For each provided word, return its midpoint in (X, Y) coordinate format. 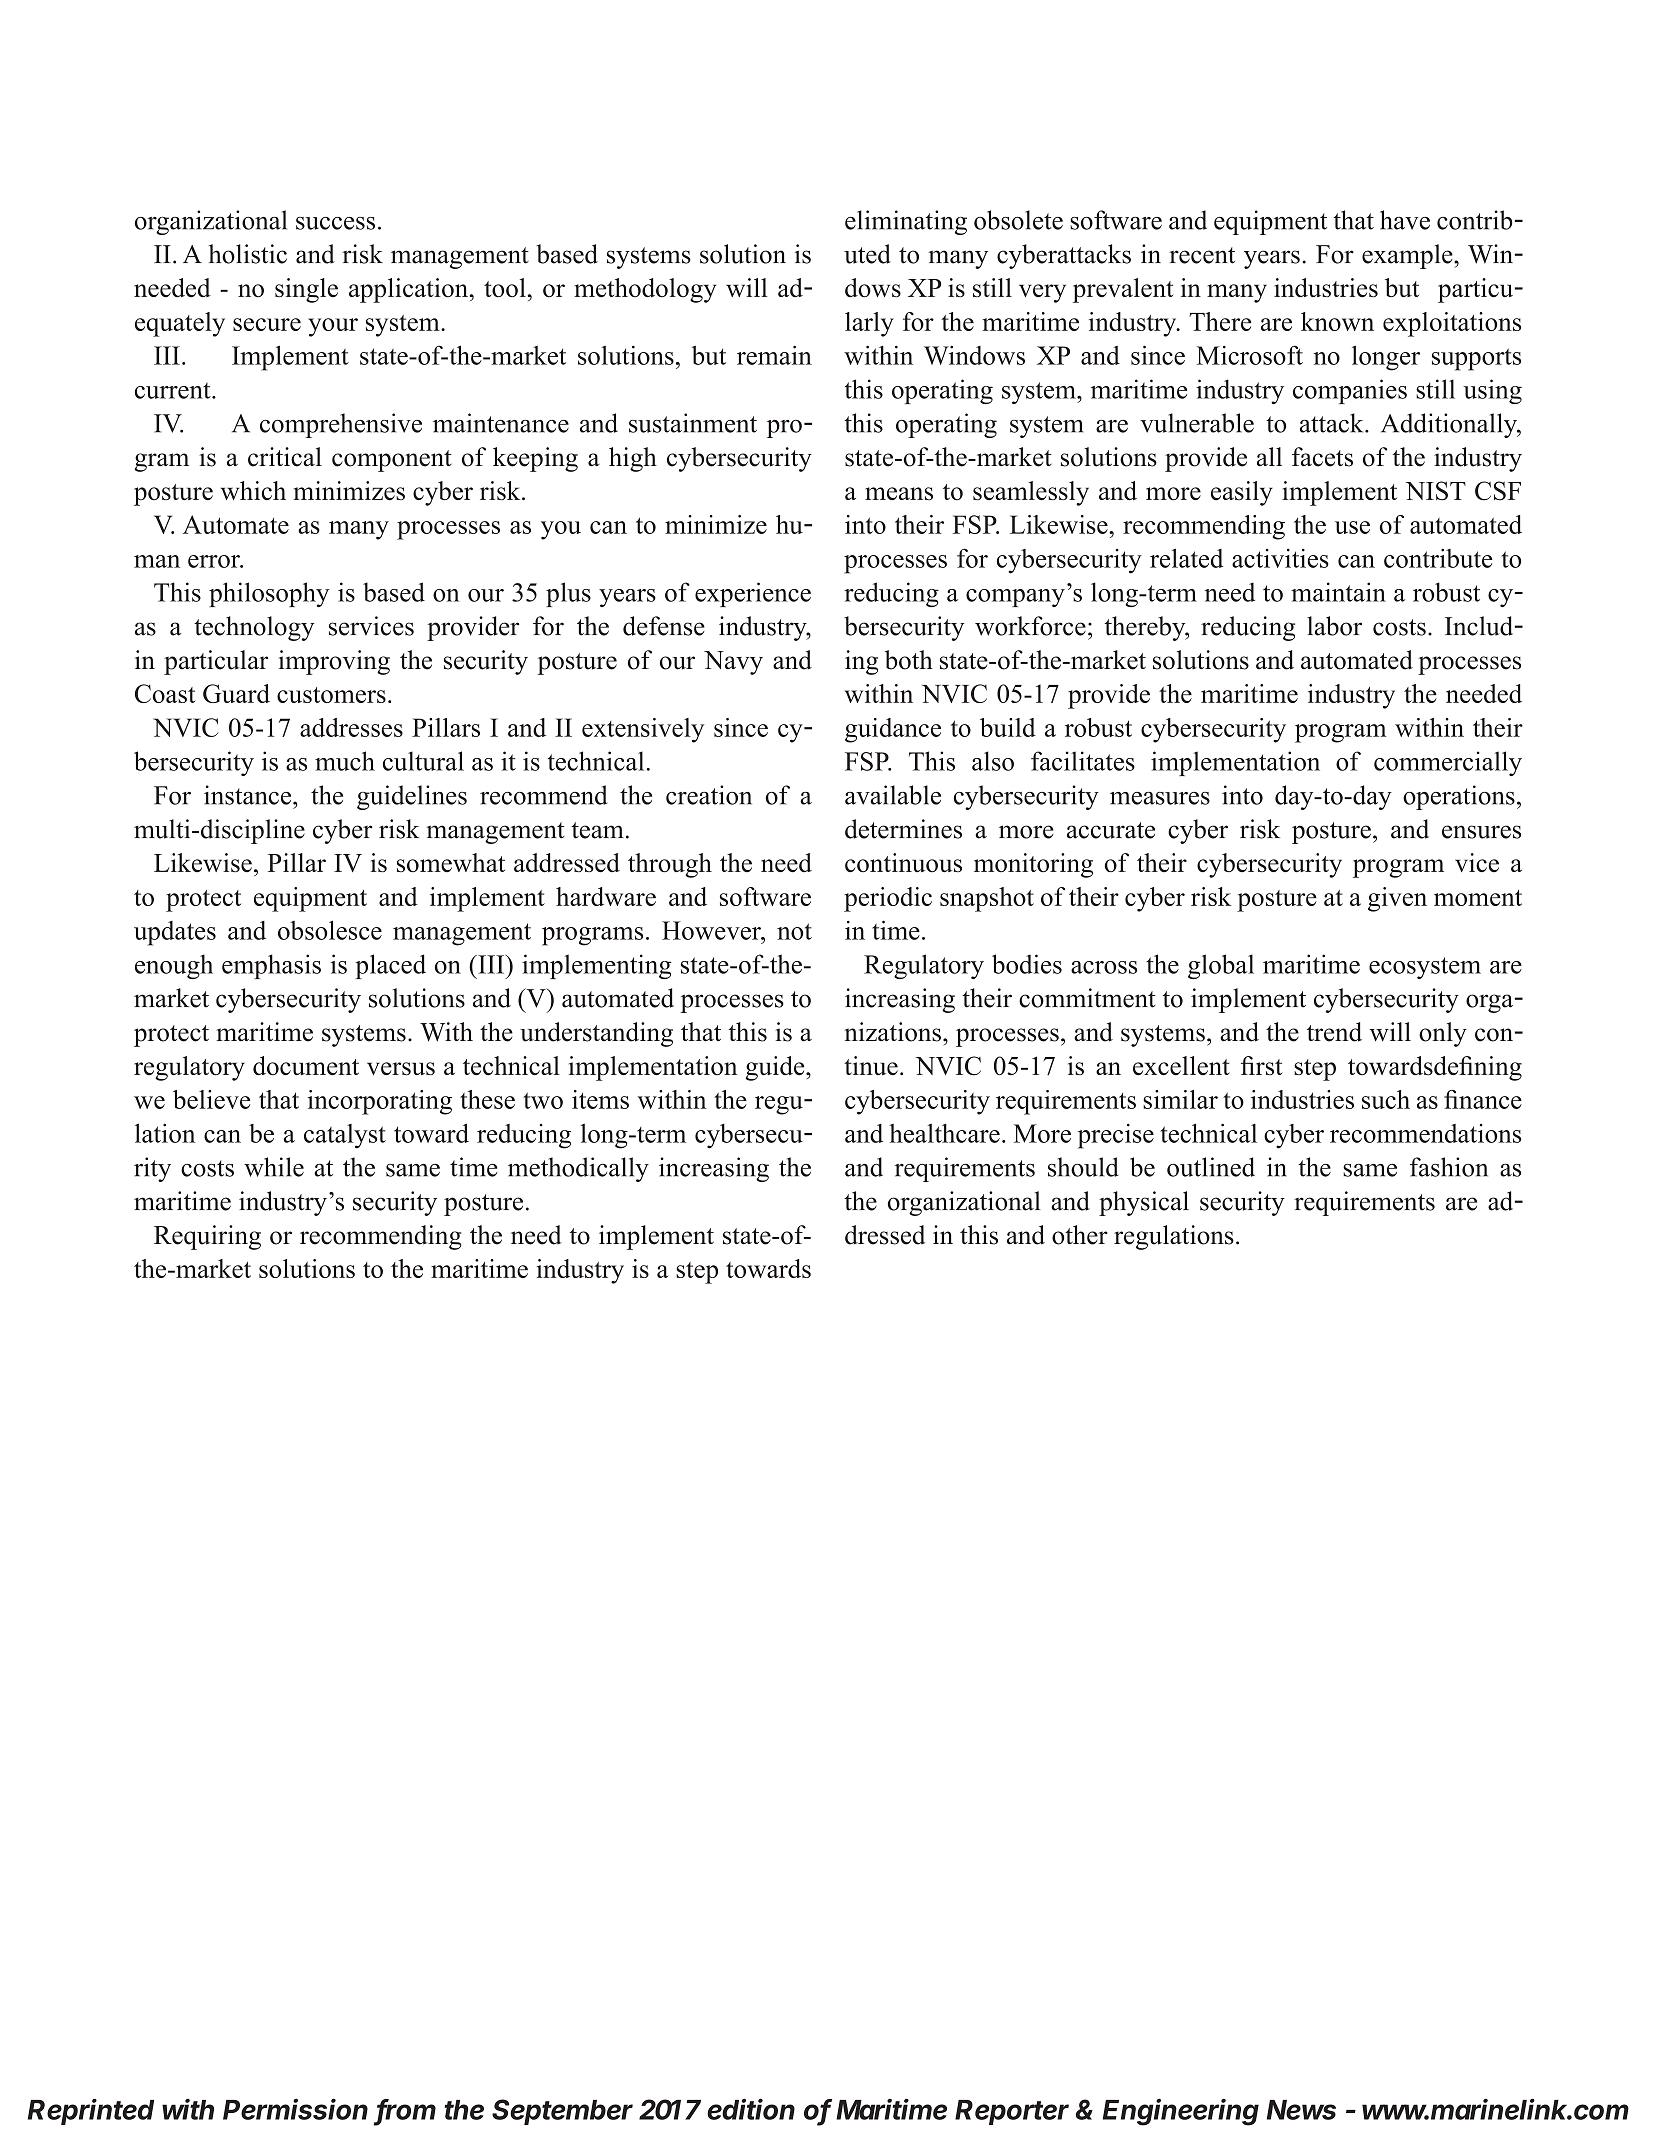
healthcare (944, 1133)
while (274, 1167)
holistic (248, 254)
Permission (295, 2109)
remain (774, 355)
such (1386, 1099)
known (1337, 321)
